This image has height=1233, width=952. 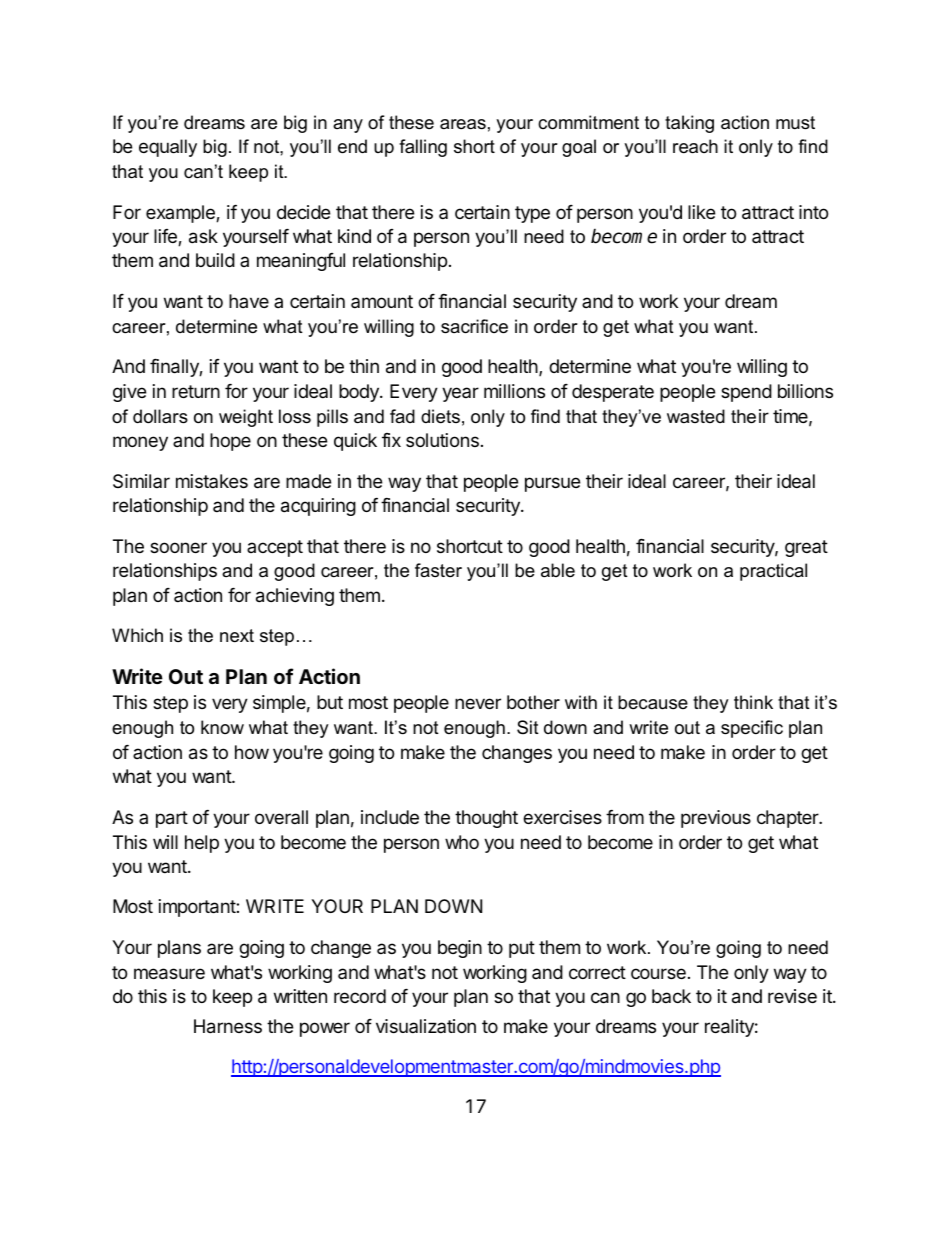 What do you see at coordinates (474, 326) in the image?
I see `sacrifice` at bounding box center [474, 326].
